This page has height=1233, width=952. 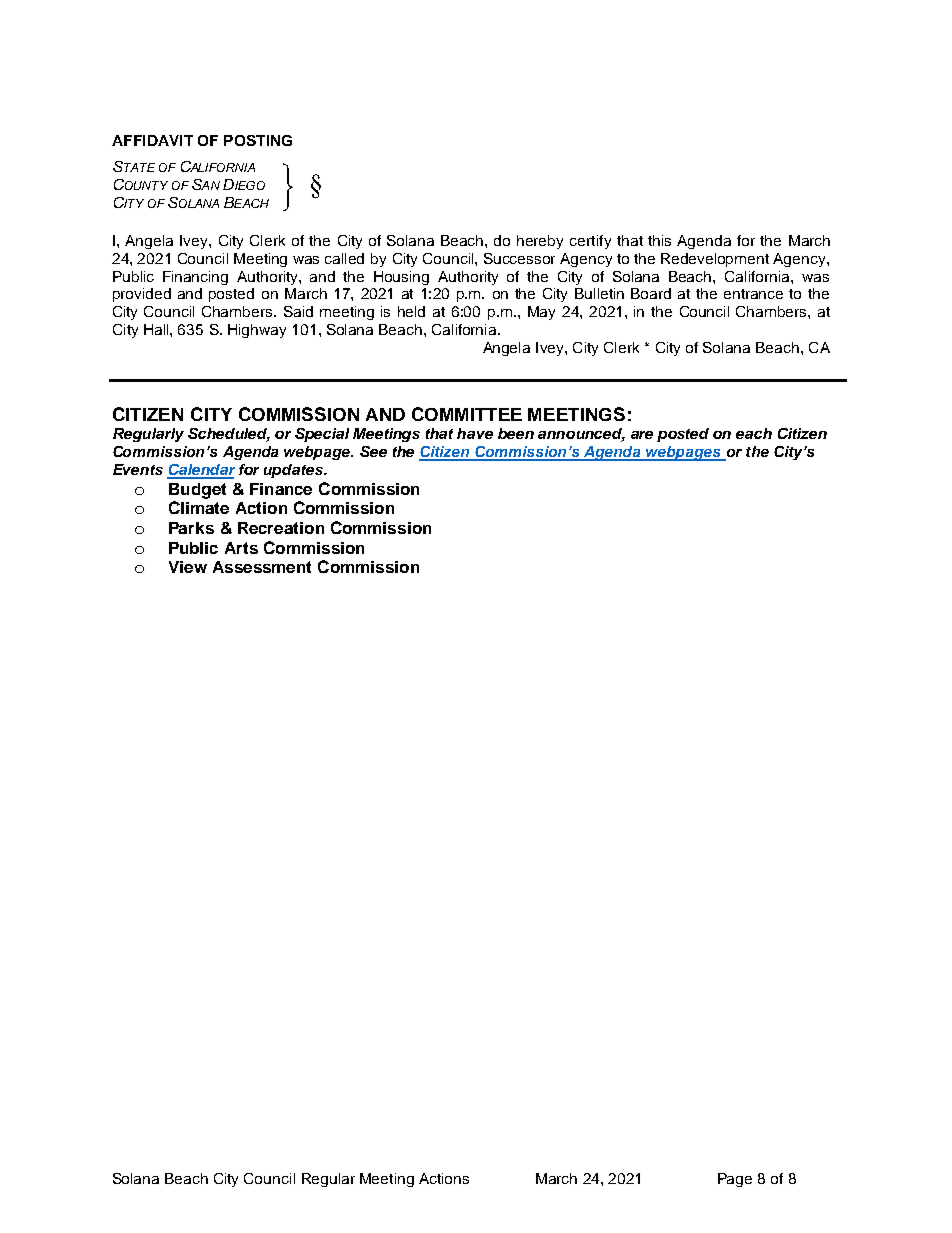 What do you see at coordinates (241, 548) in the page?
I see `Arts` at bounding box center [241, 548].
